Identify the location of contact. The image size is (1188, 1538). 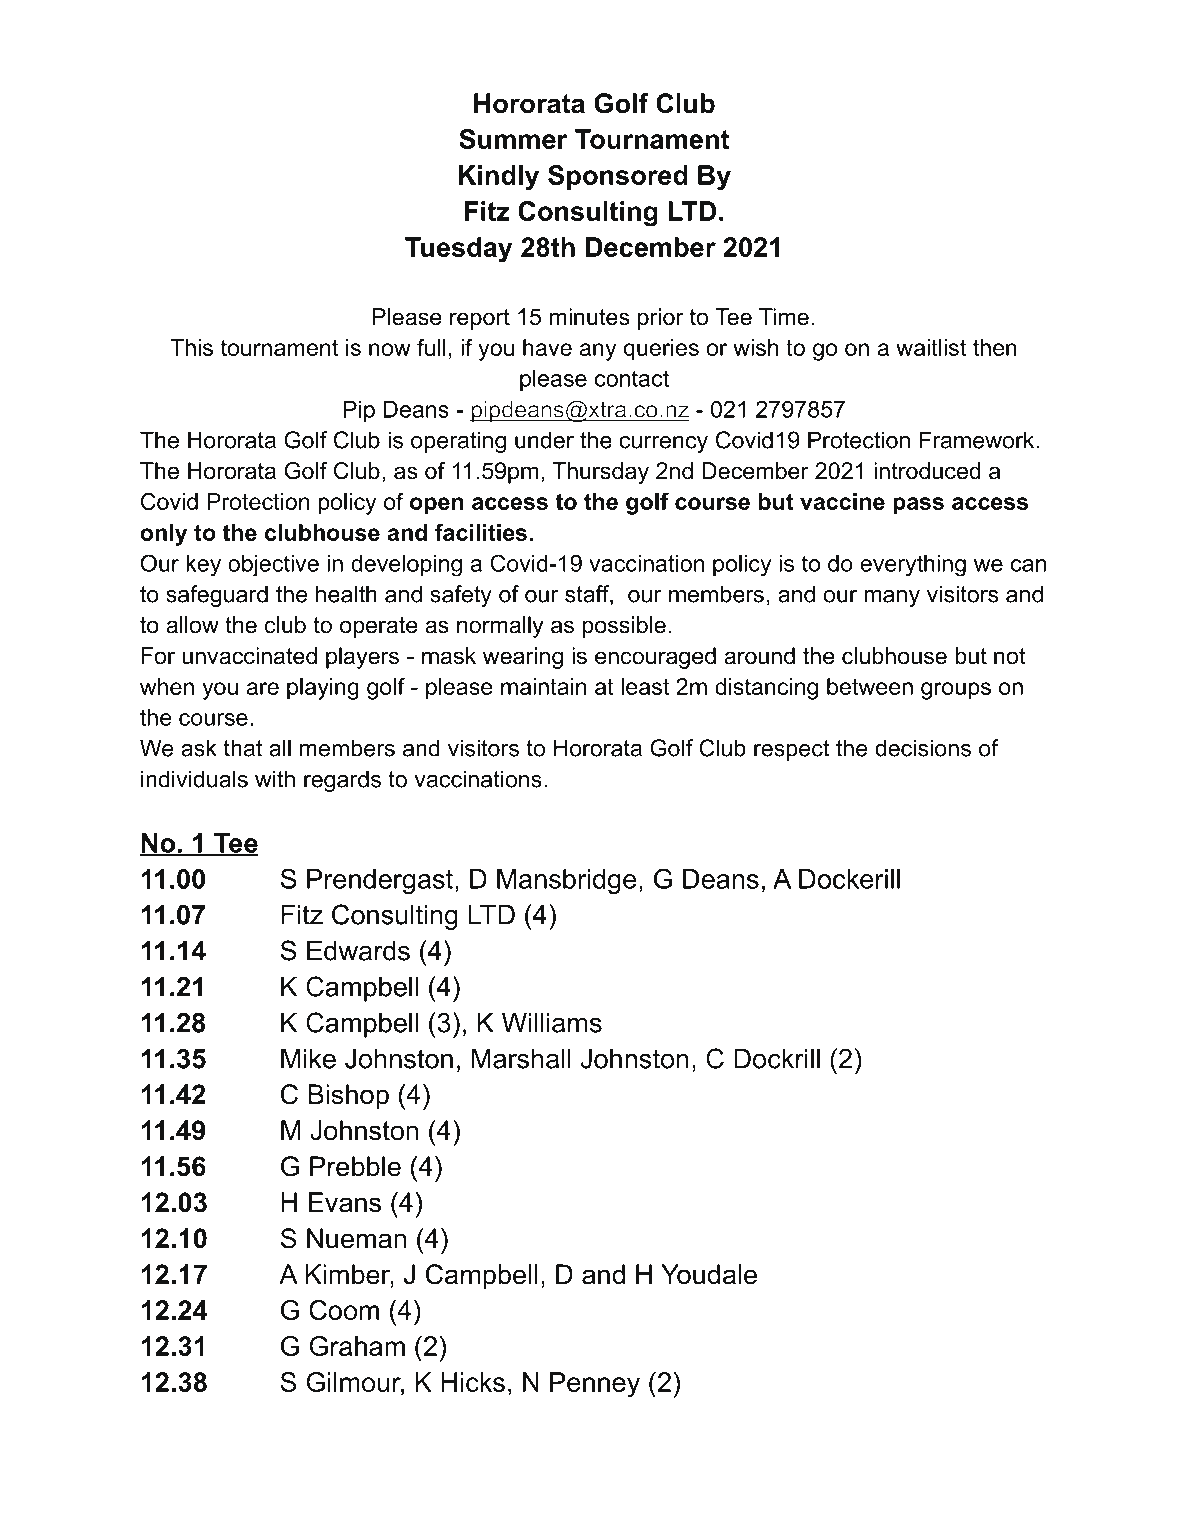
(632, 378).
